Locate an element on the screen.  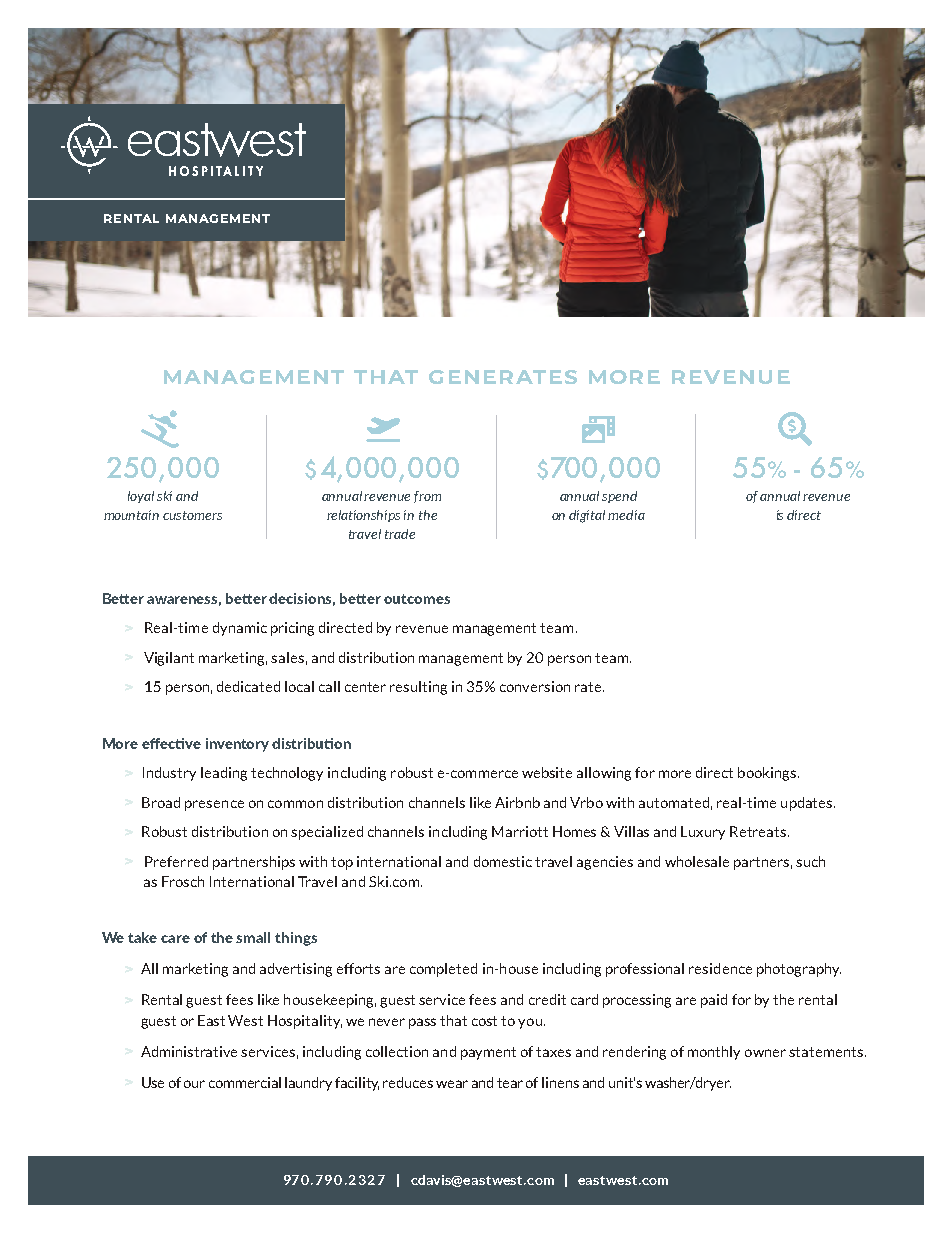
completed is located at coordinates (443, 970).
